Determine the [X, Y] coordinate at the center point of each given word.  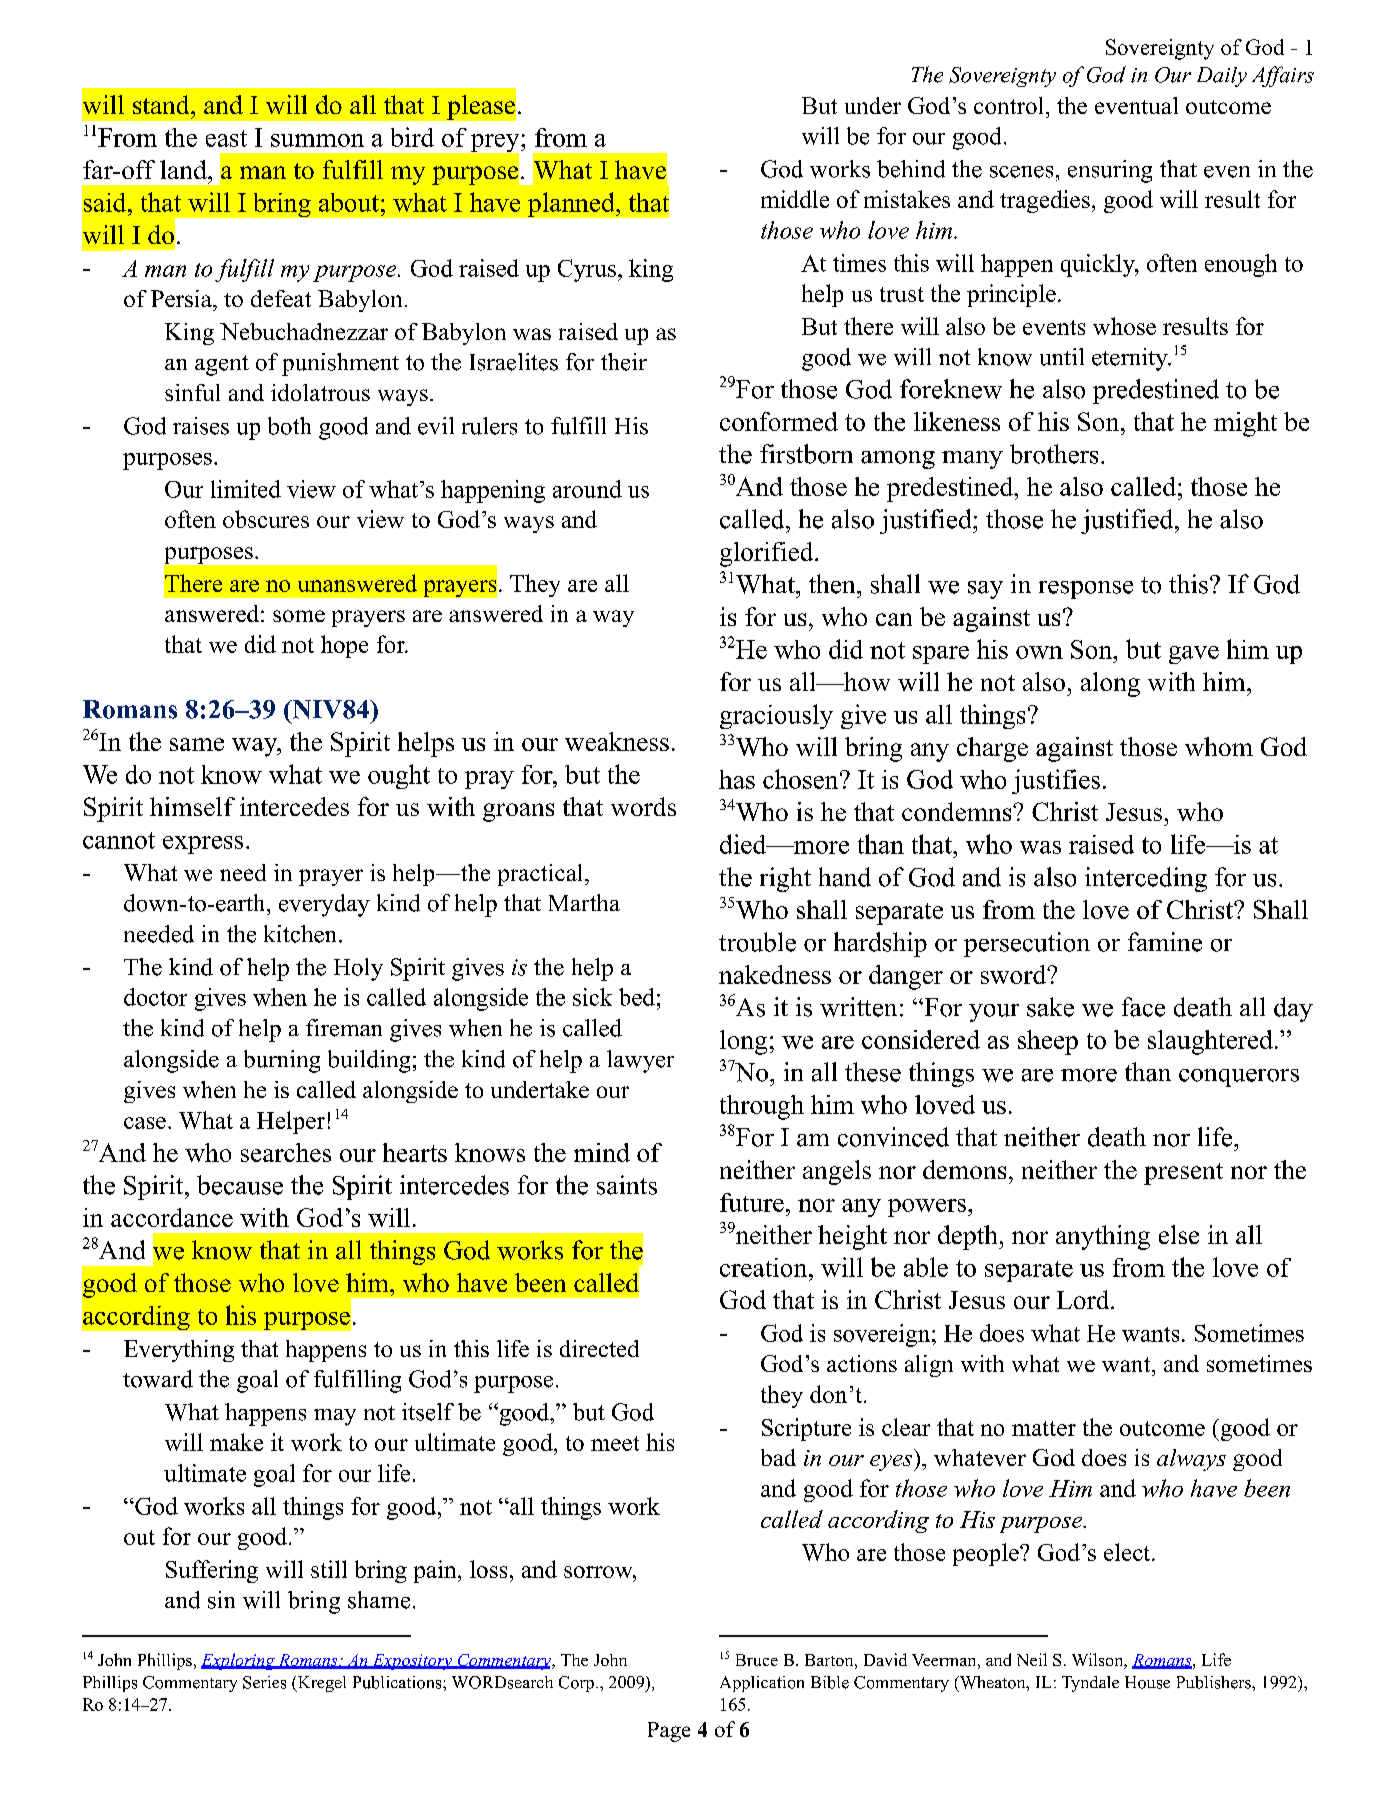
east [226, 138]
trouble [757, 942]
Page [669, 1732]
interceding [1146, 879]
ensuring [1110, 171]
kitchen [302, 934]
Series [264, 1682]
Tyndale [1090, 1684]
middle [795, 199]
